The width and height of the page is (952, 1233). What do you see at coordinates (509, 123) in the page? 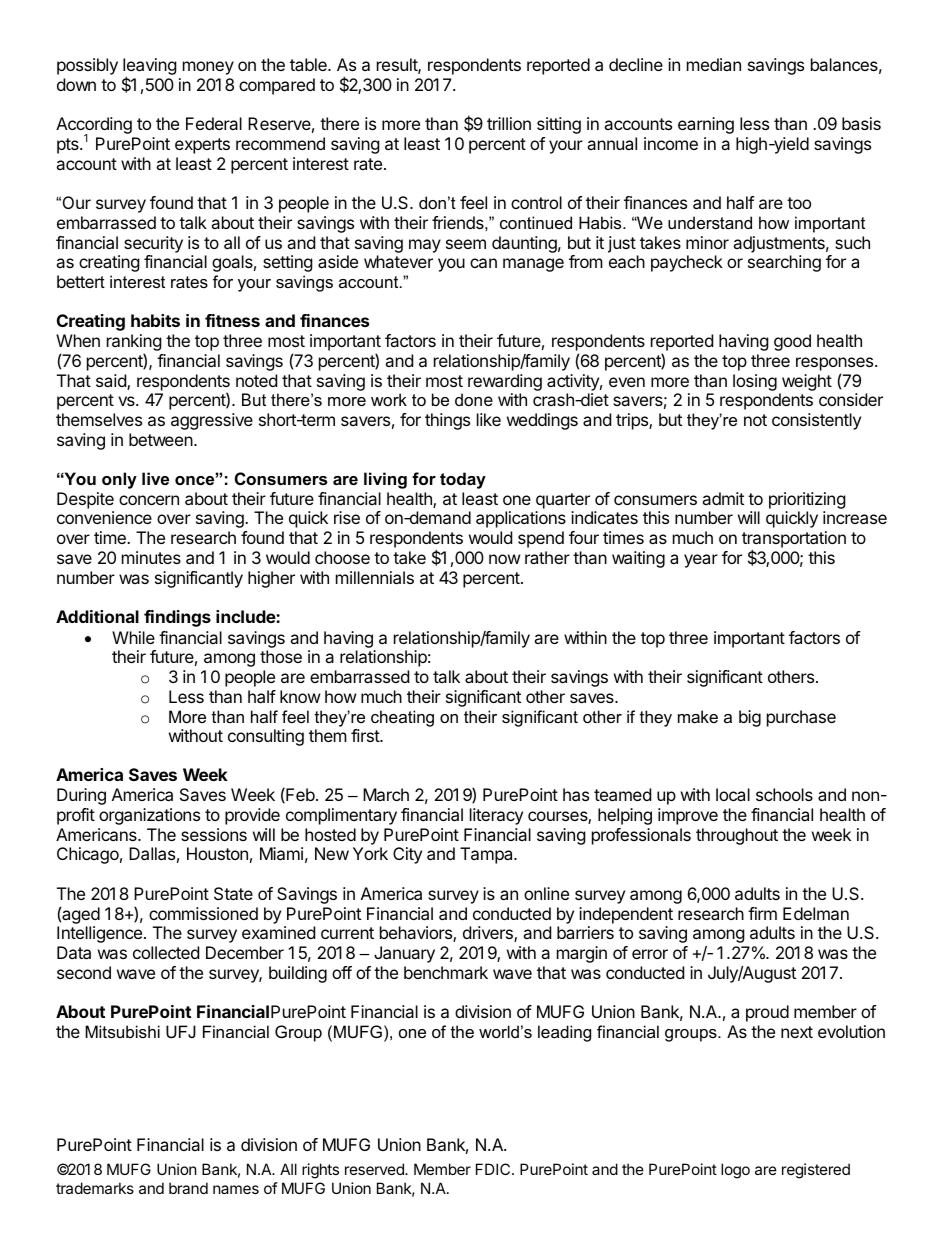
I see `trillion` at bounding box center [509, 123].
